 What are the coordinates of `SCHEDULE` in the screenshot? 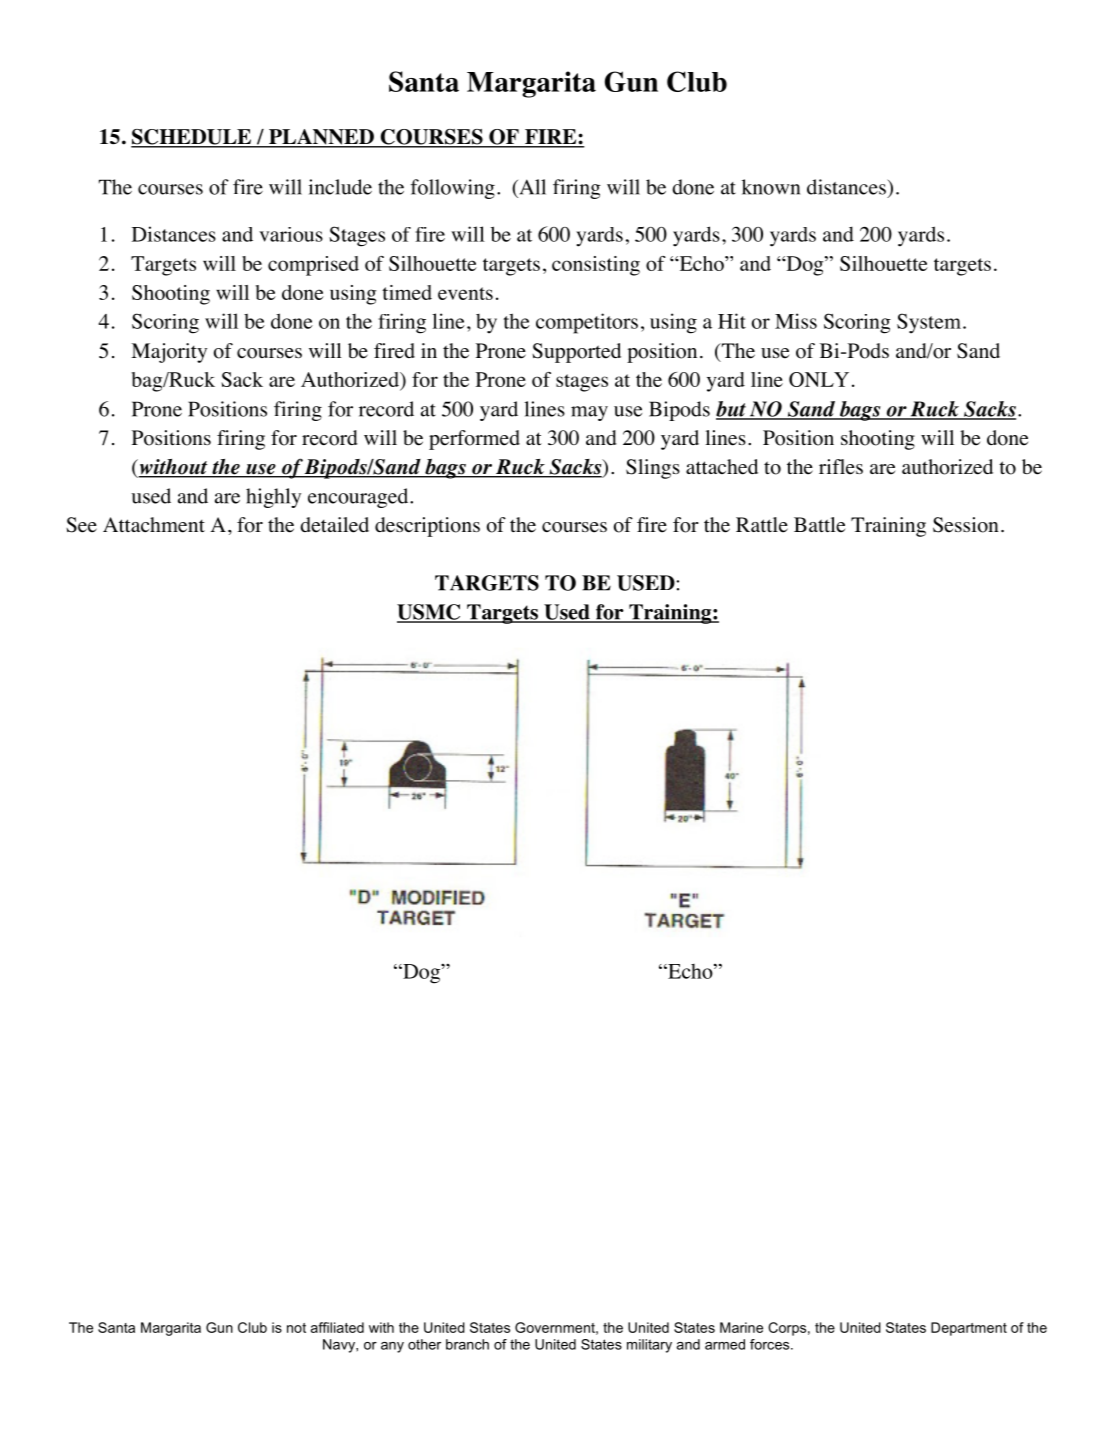 It's located at (192, 138).
